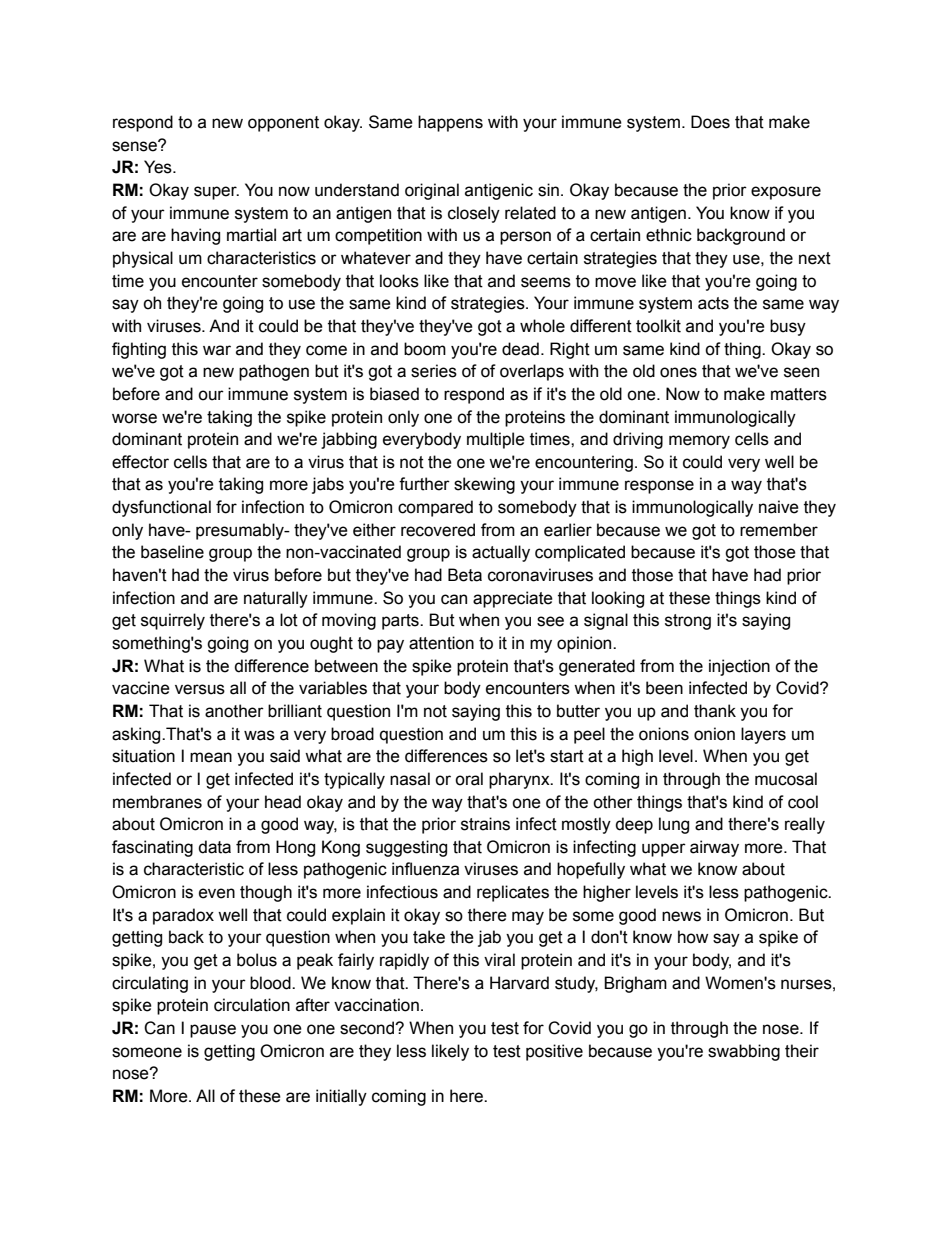 Image resolution: width=952 pixels, height=1233 pixels. Describe the element at coordinates (496, 440) in the screenshot. I see `multiple` at that location.
